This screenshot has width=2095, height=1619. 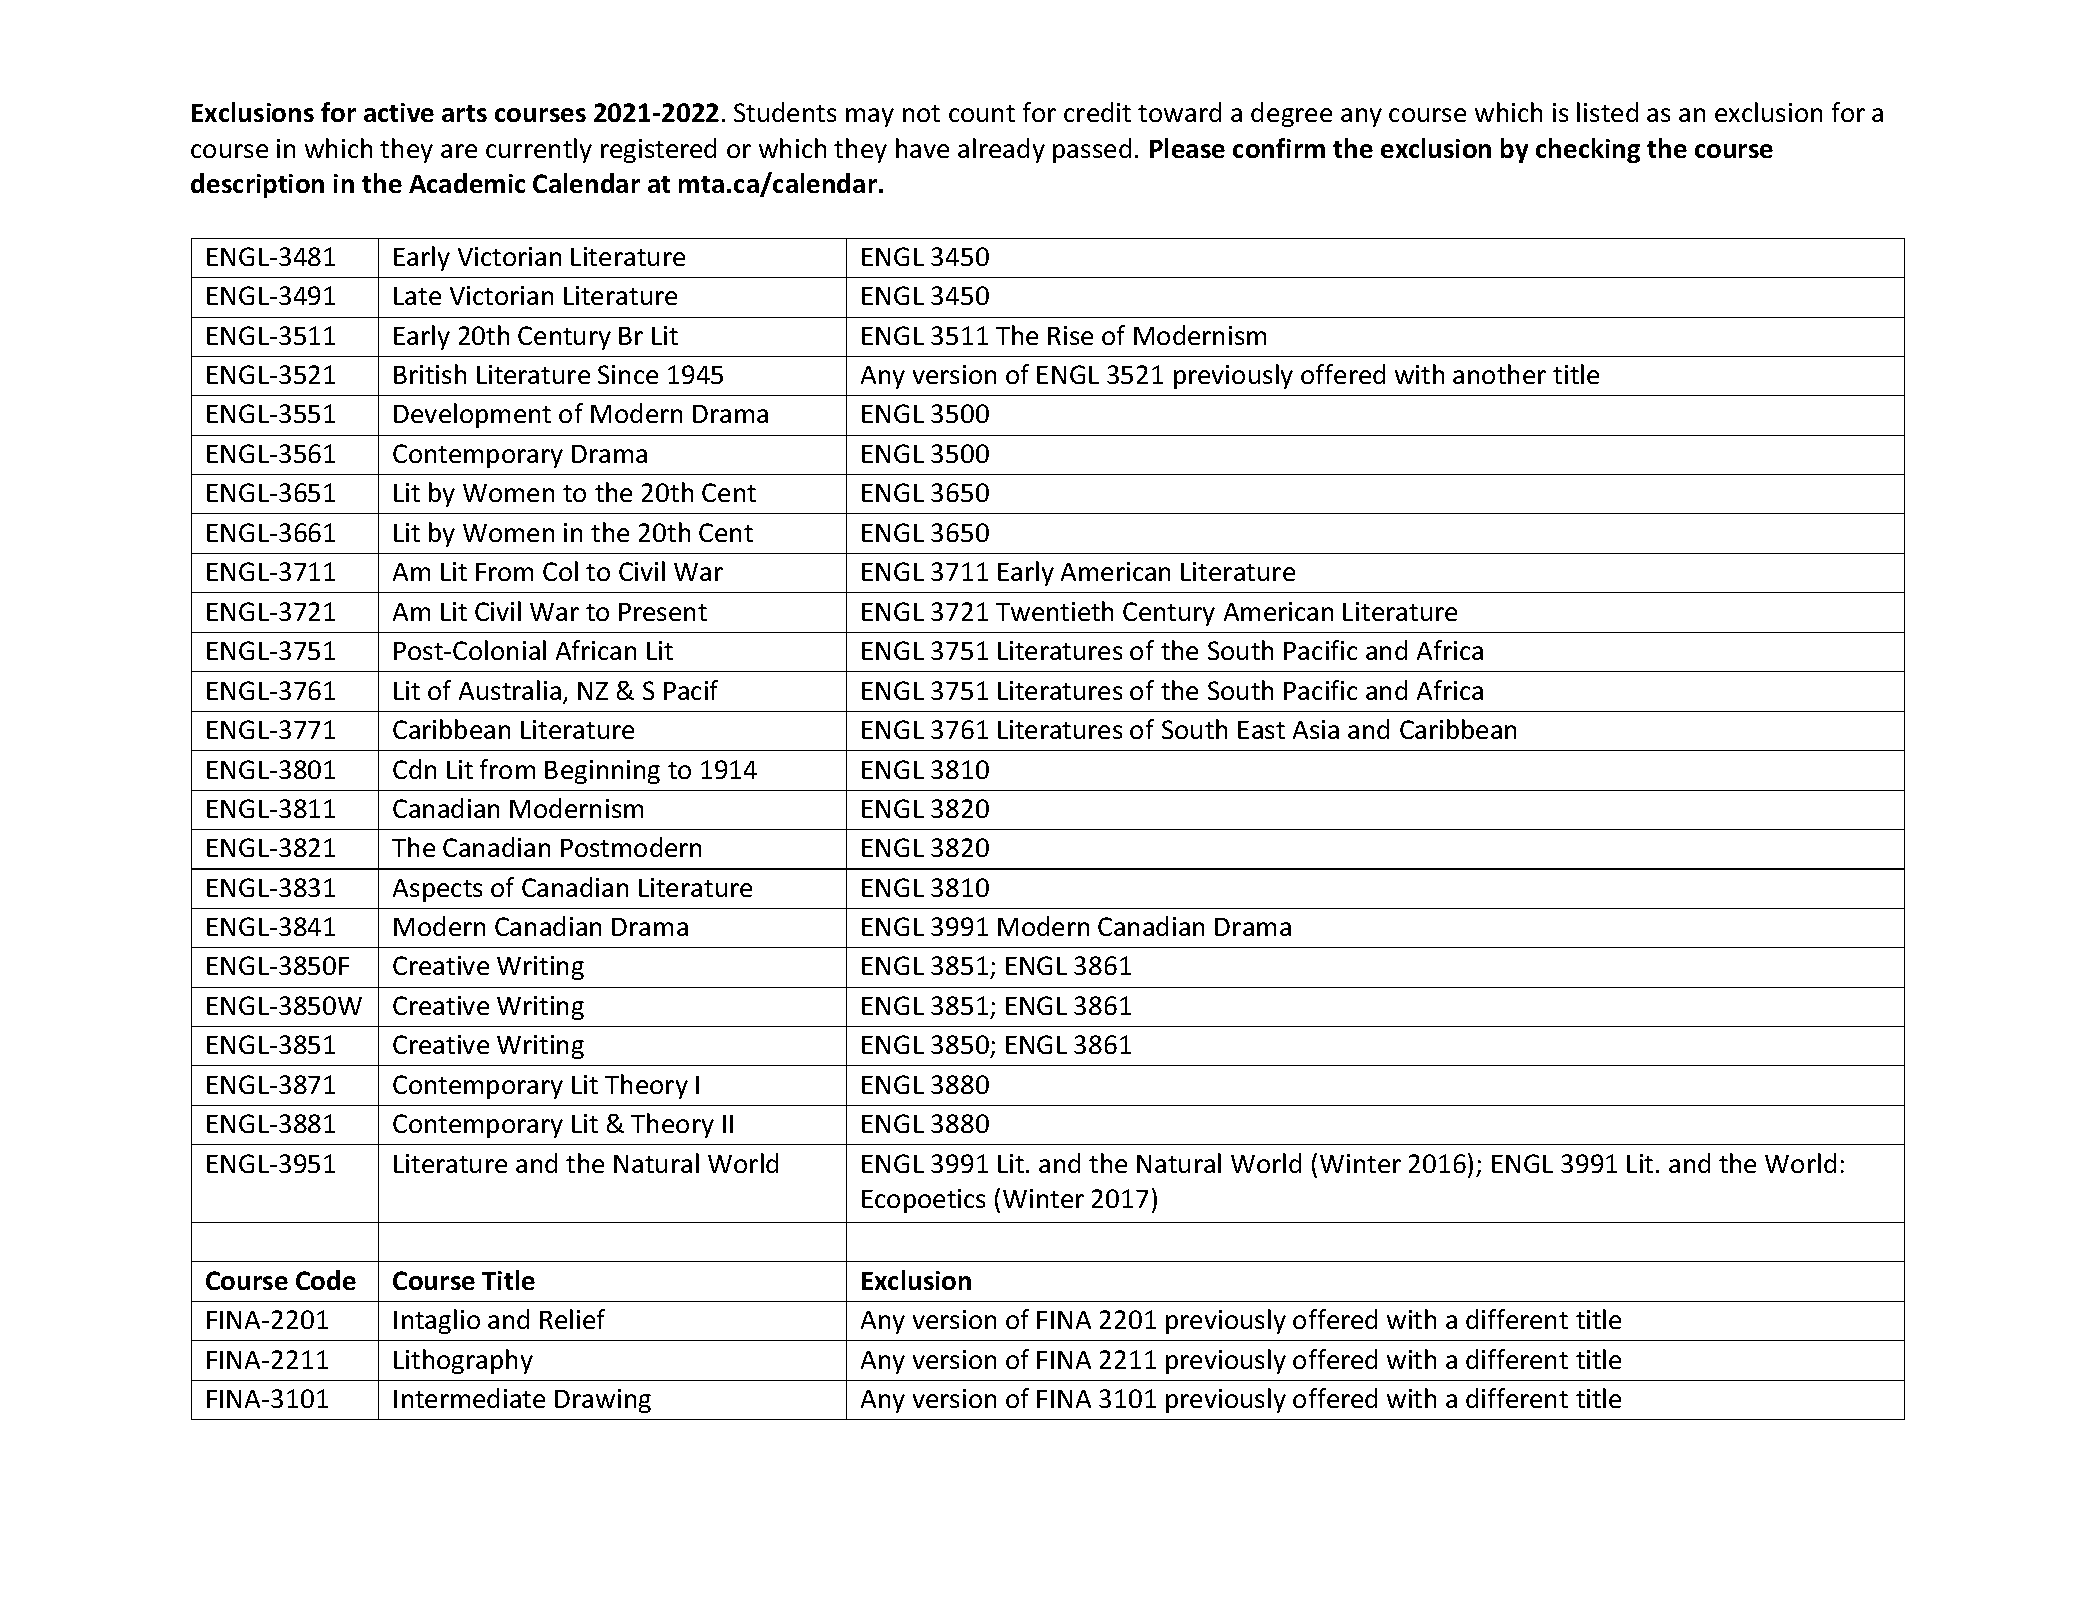 I want to click on are, so click(x=459, y=151).
